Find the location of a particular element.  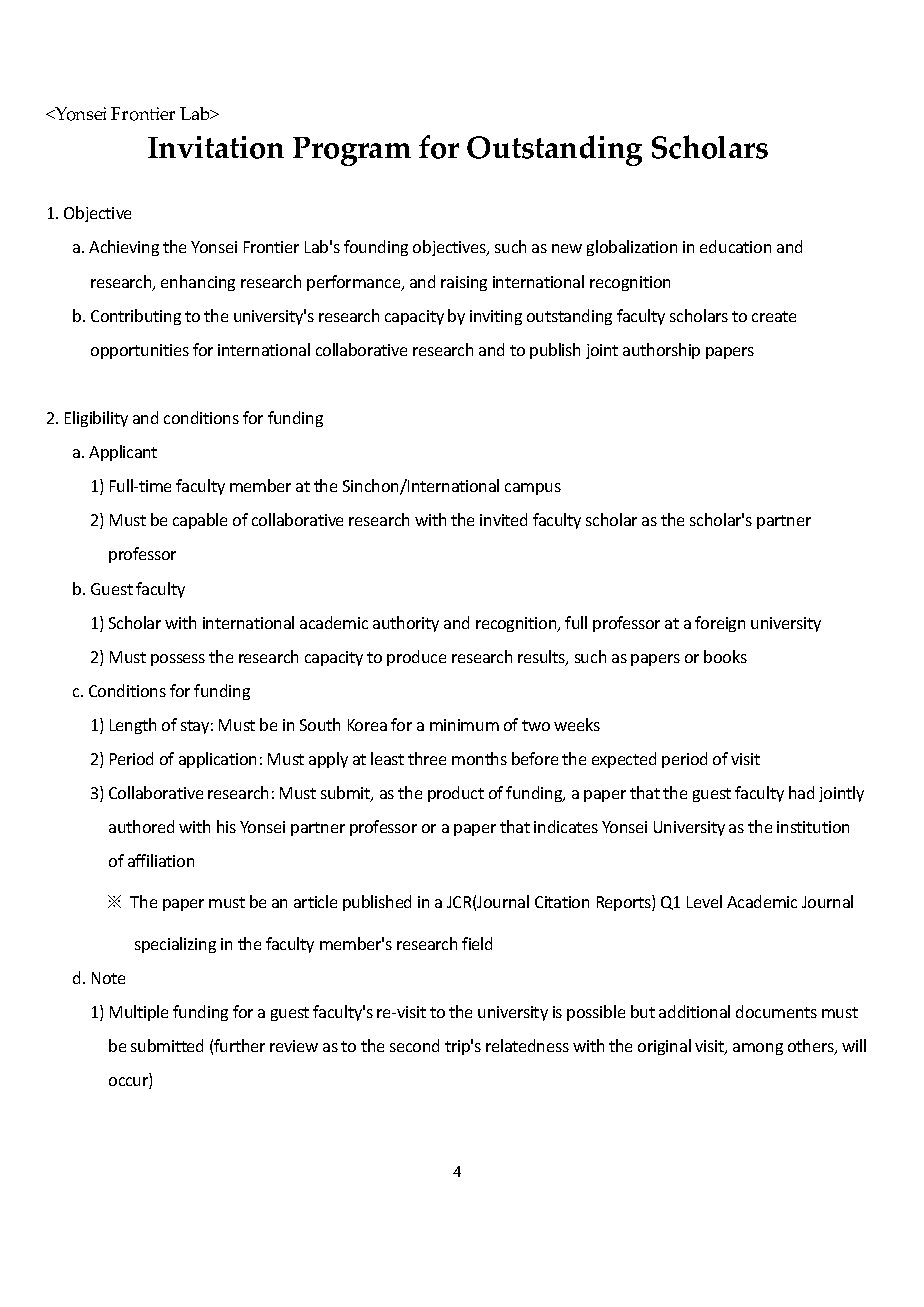

Invitation is located at coordinates (216, 147).
